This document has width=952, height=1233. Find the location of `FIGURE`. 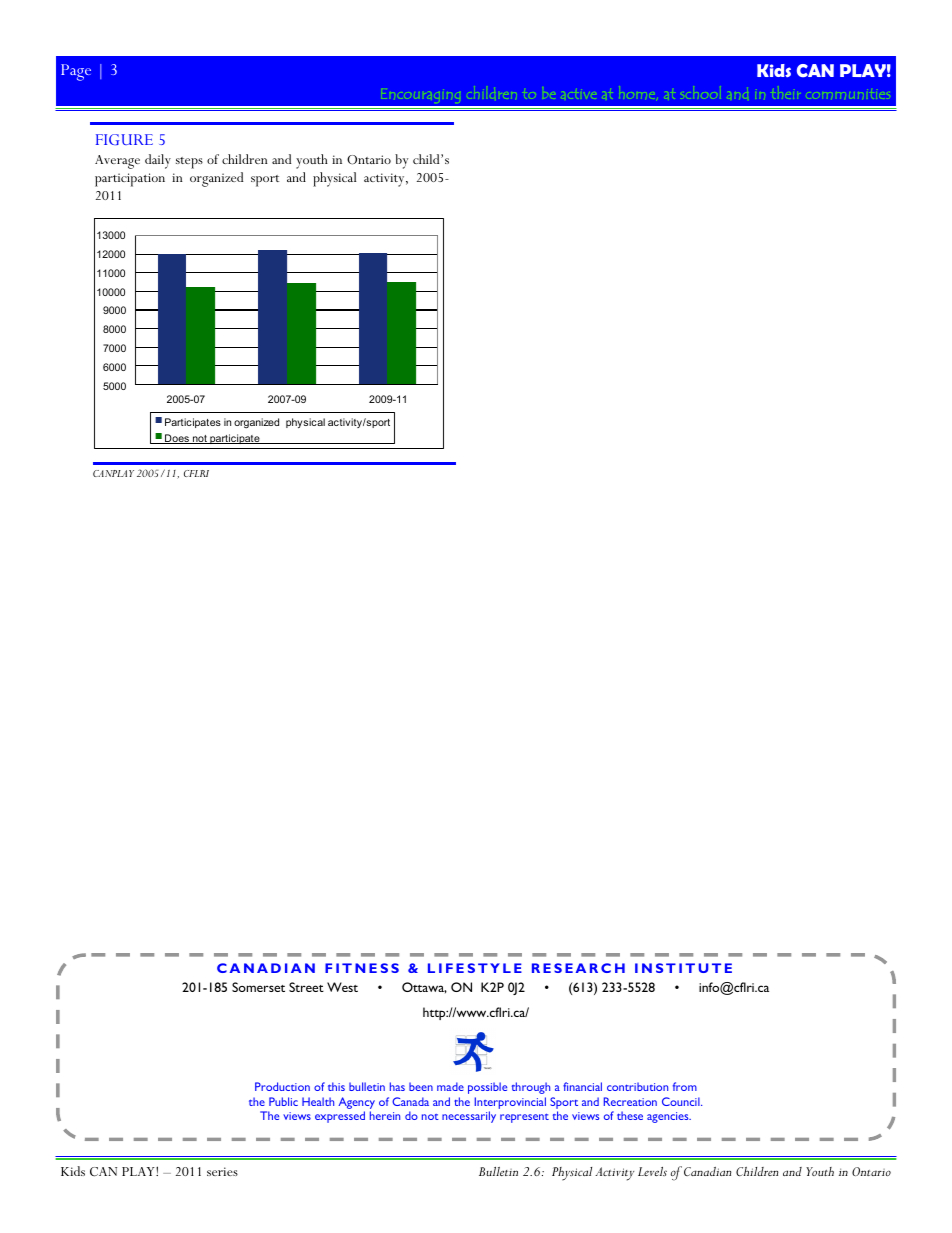

FIGURE is located at coordinates (124, 139).
